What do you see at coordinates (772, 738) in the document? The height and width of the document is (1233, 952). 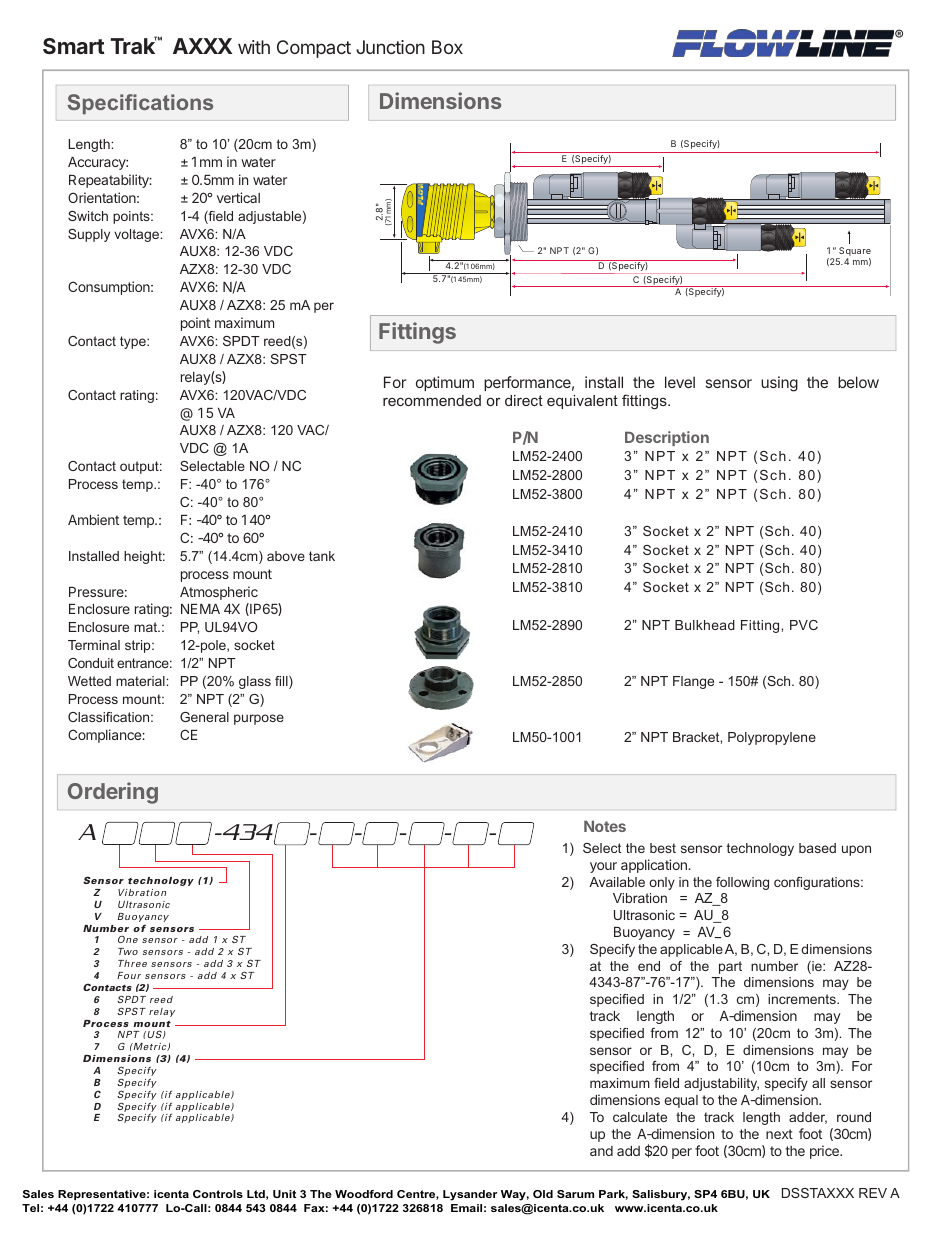 I see `Polypropylene` at bounding box center [772, 738].
